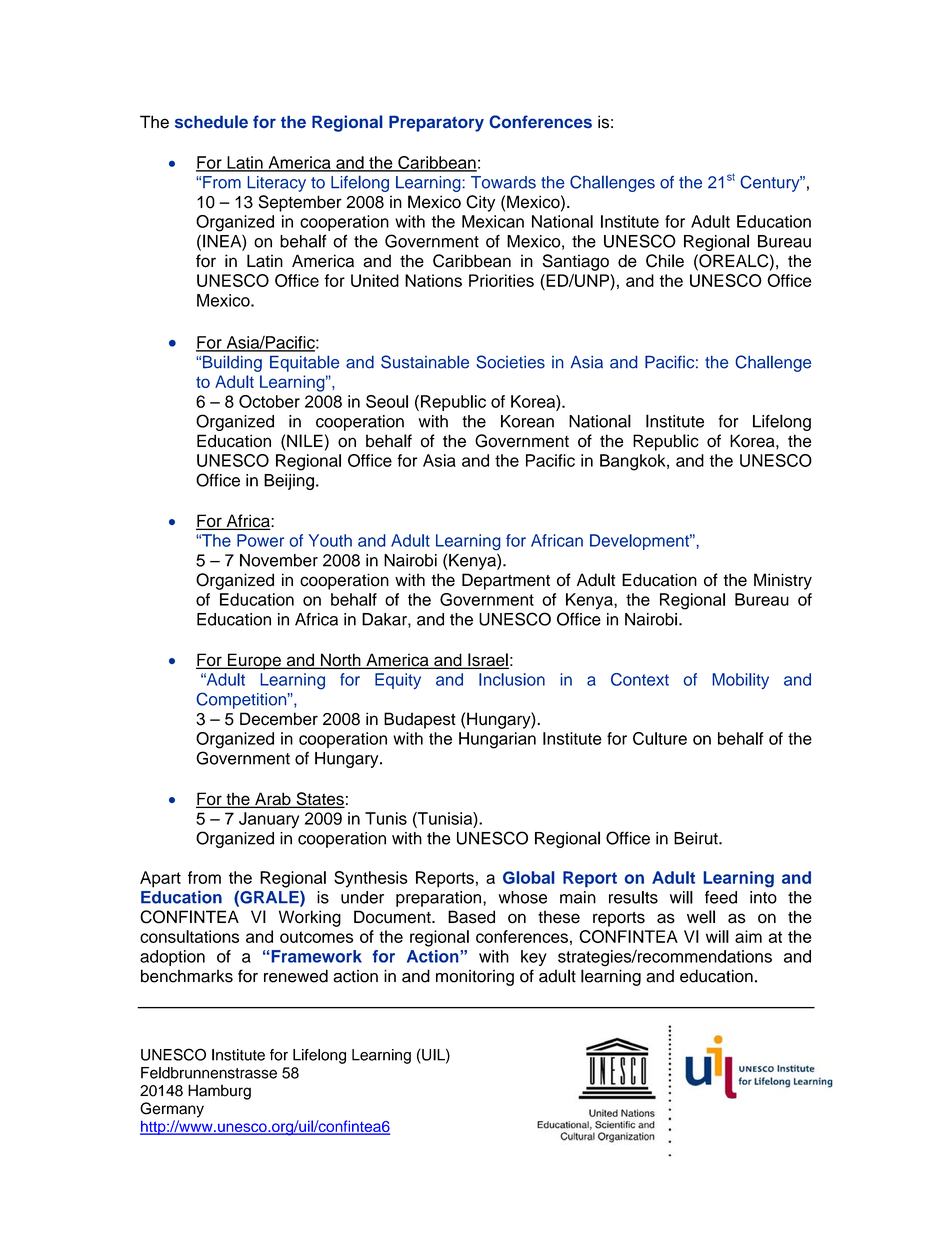 The width and height of the screenshot is (952, 1233). What do you see at coordinates (273, 800) in the screenshot?
I see `Arab` at bounding box center [273, 800].
